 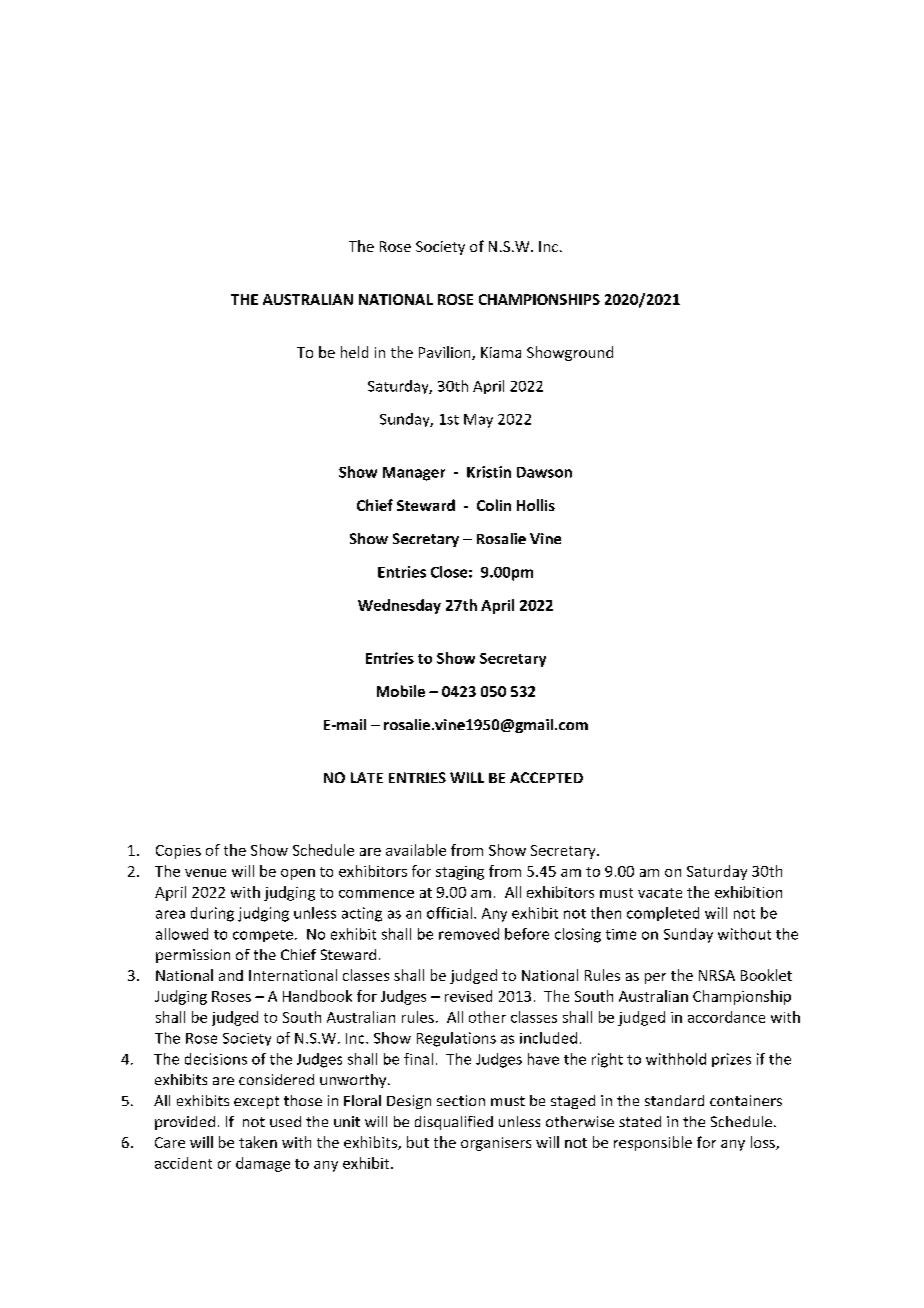 I want to click on accordance, so click(x=726, y=1017).
